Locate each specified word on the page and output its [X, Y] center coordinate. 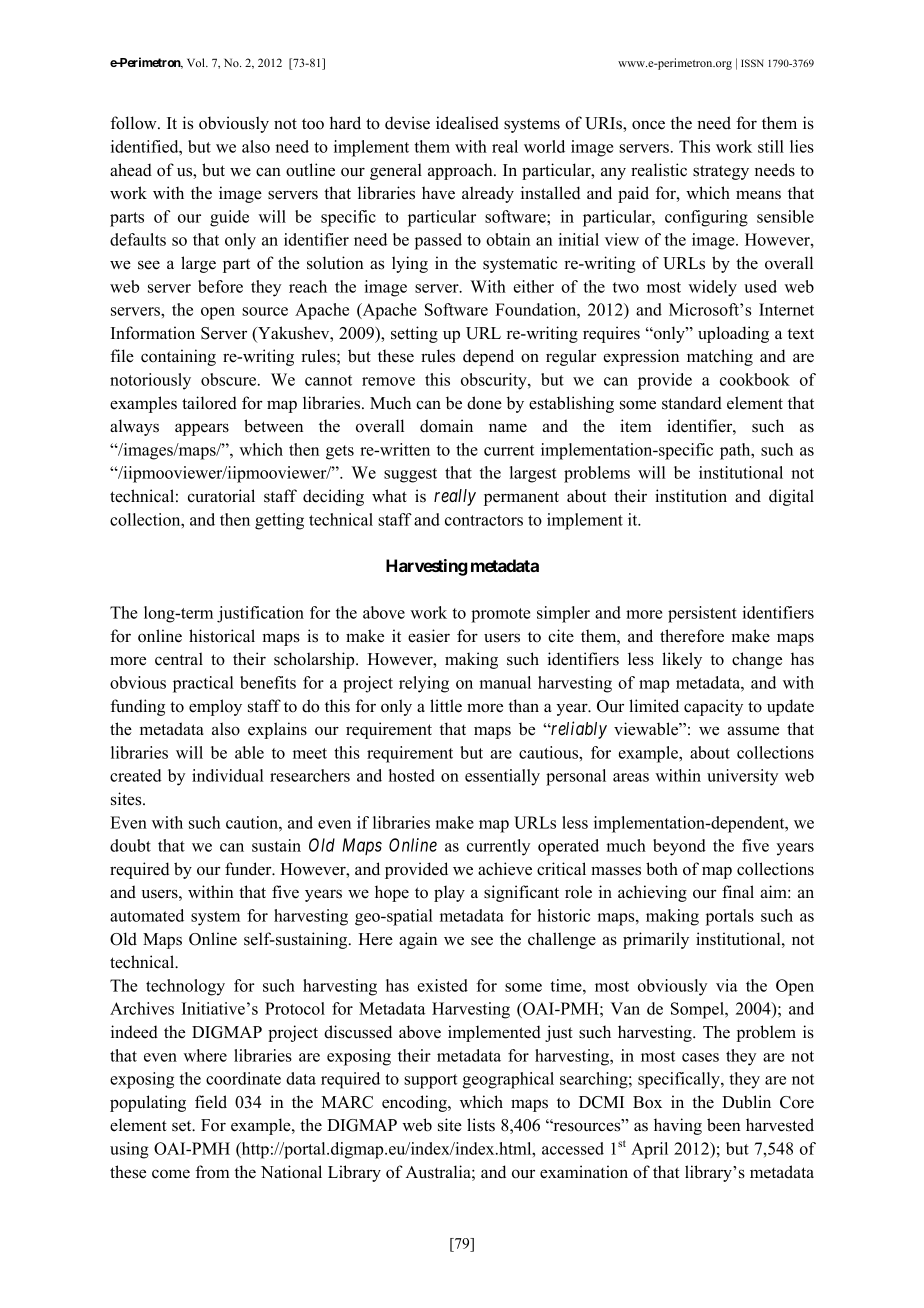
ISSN [752, 63]
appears [202, 429]
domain [446, 426]
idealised [467, 123]
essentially [502, 777]
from [212, 1172]
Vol [197, 62]
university [742, 777]
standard [692, 403]
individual [228, 775]
